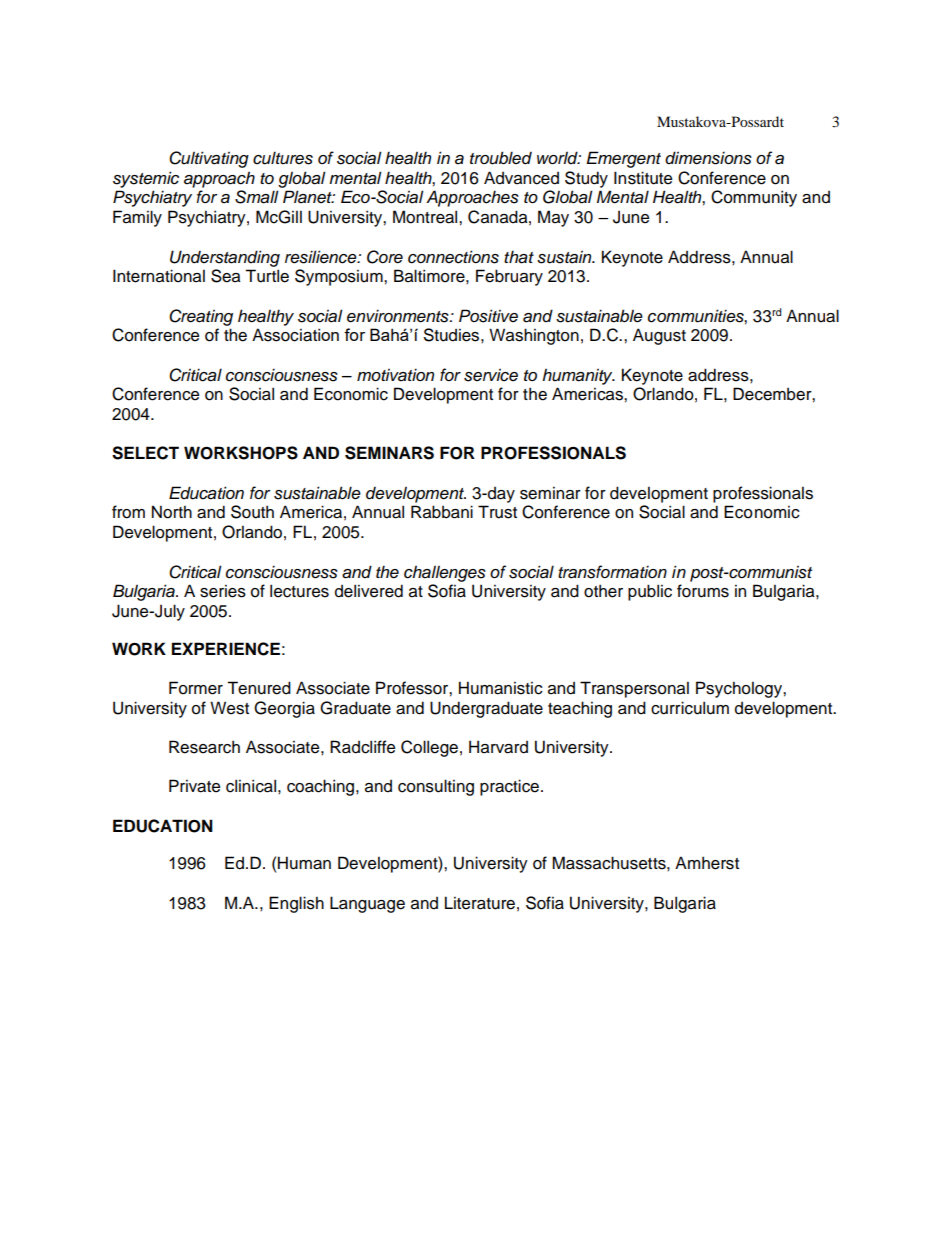 Image resolution: width=952 pixels, height=1233 pixels. What do you see at coordinates (643, 178) in the screenshot?
I see `Institute` at bounding box center [643, 178].
